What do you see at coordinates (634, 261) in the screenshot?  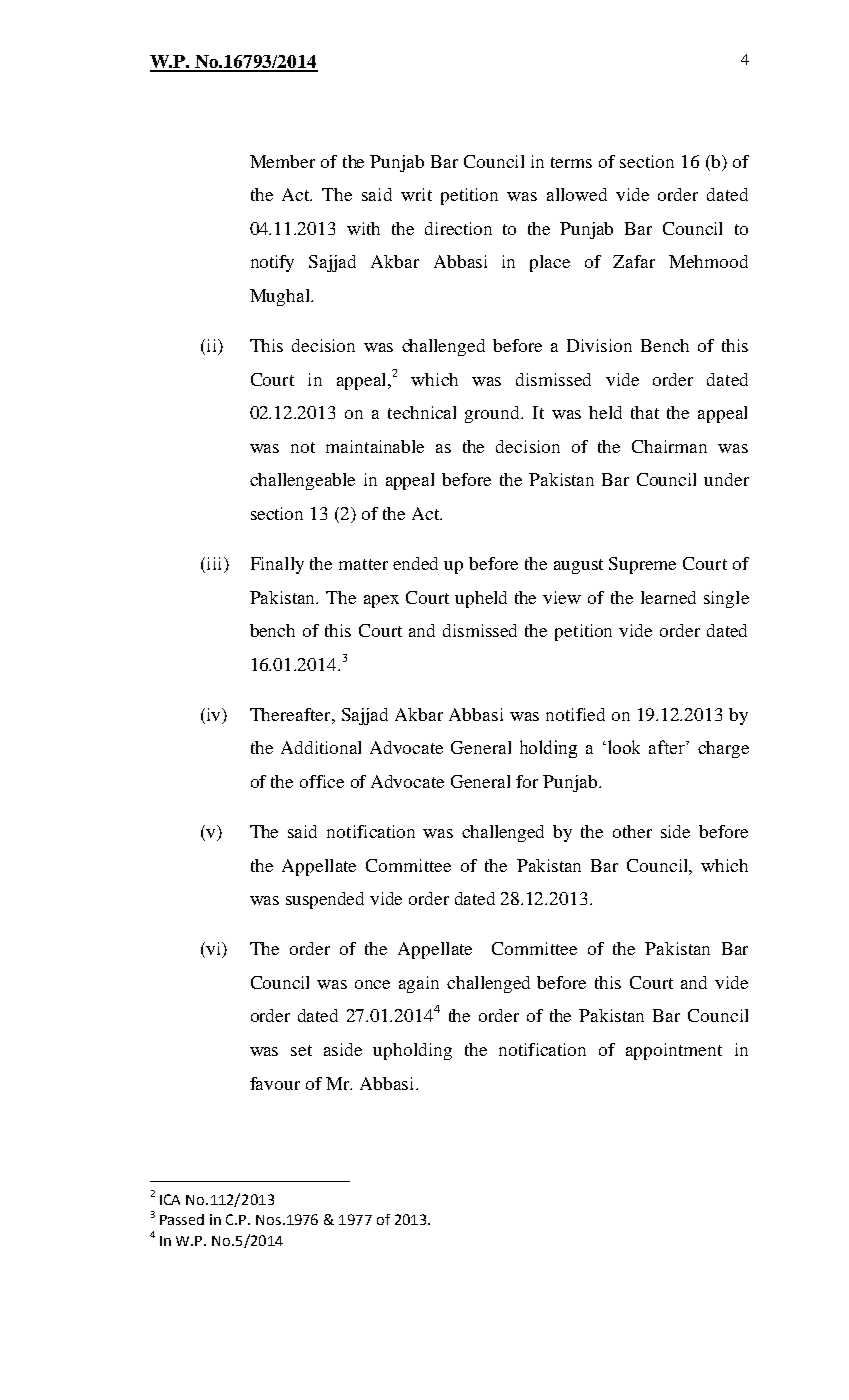 I see `Zafar` at bounding box center [634, 261].
